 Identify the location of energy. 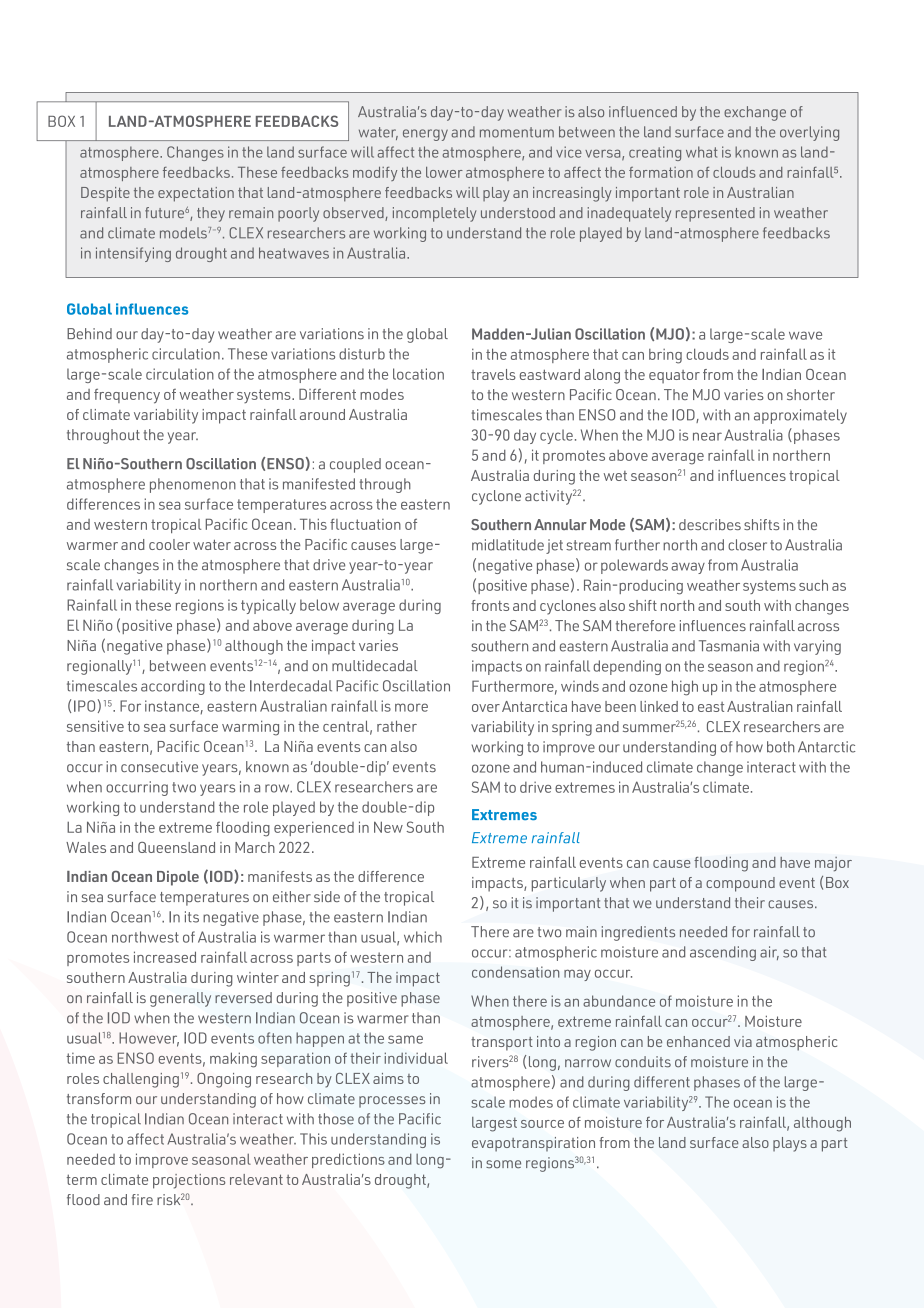
(425, 135).
